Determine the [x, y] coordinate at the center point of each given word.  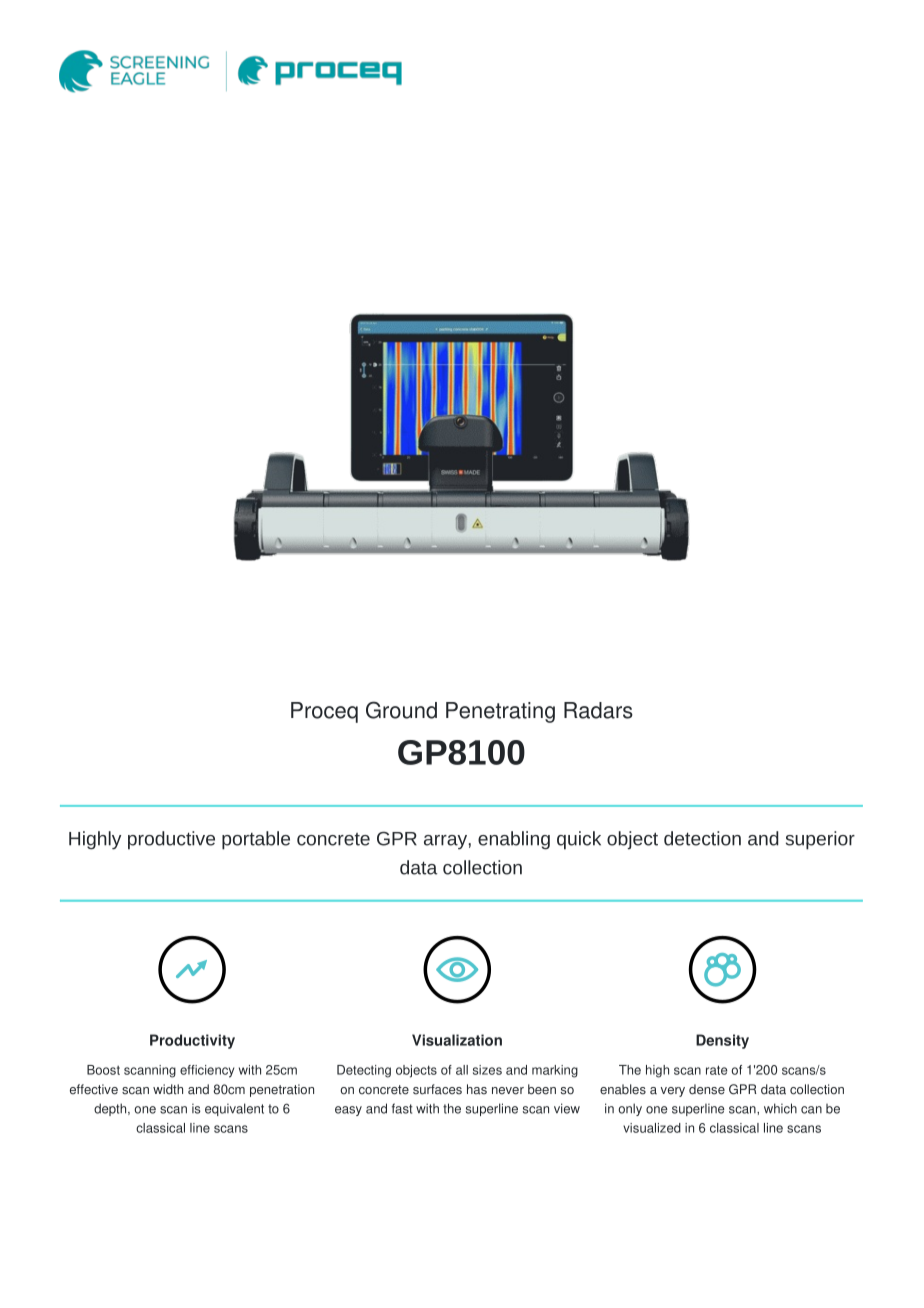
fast [402, 1108]
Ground [401, 710]
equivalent [234, 1109]
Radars [598, 710]
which [780, 1108]
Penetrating [500, 712]
